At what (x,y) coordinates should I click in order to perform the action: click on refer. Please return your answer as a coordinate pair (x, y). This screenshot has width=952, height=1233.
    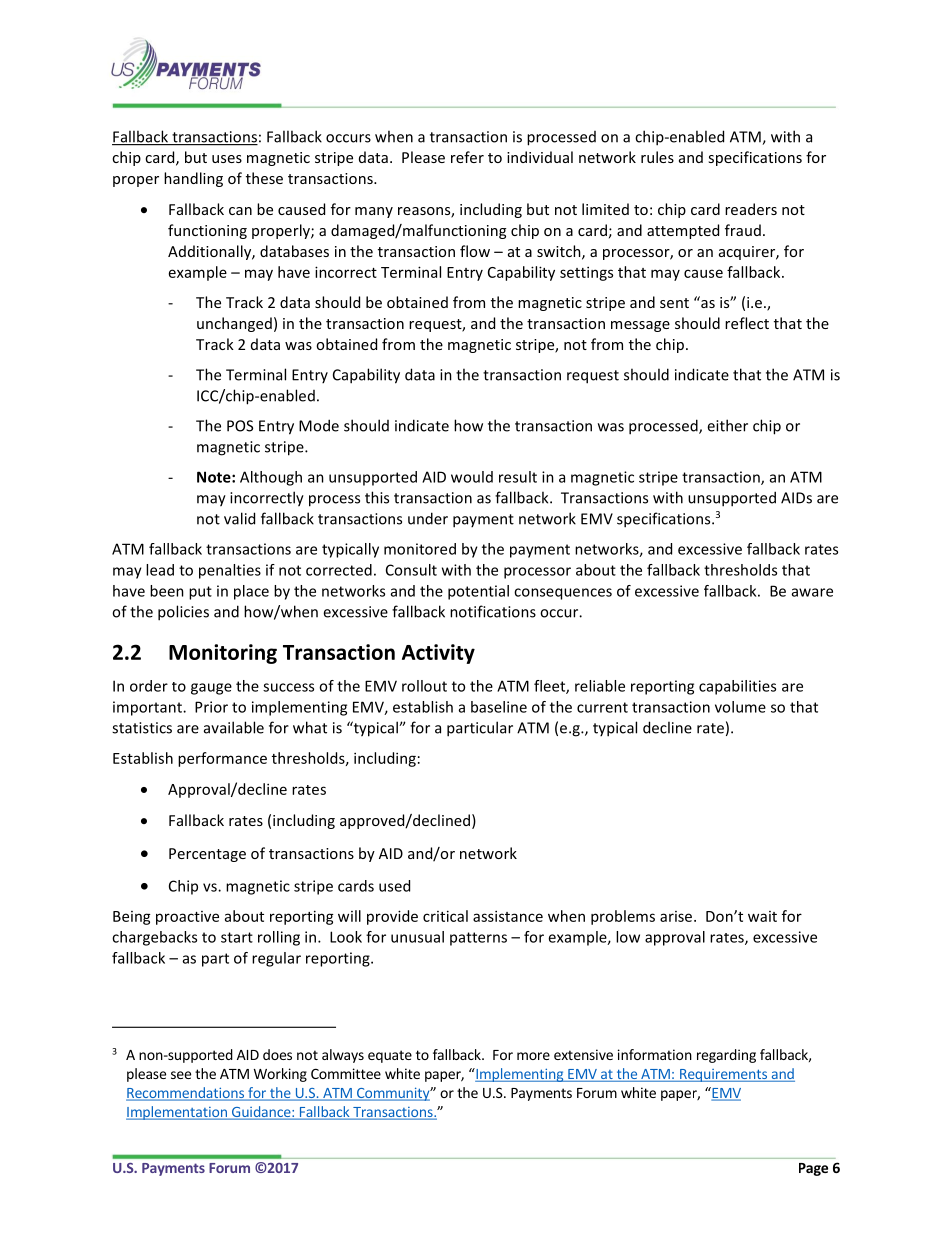
    Looking at the image, I should click on (467, 157).
